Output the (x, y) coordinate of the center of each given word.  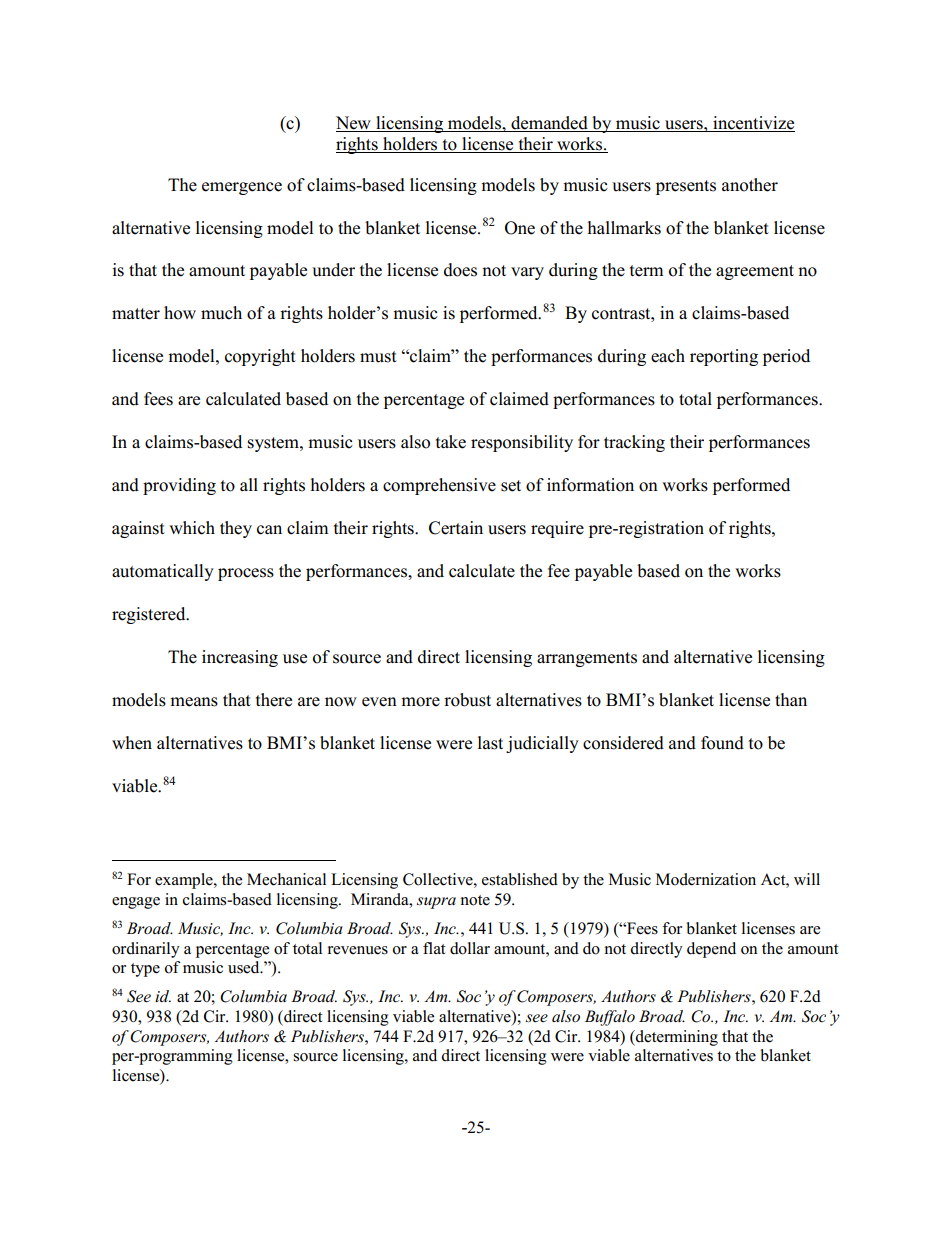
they (236, 529)
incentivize (753, 124)
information (590, 485)
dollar (470, 948)
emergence (242, 188)
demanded (549, 124)
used (245, 967)
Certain (456, 528)
